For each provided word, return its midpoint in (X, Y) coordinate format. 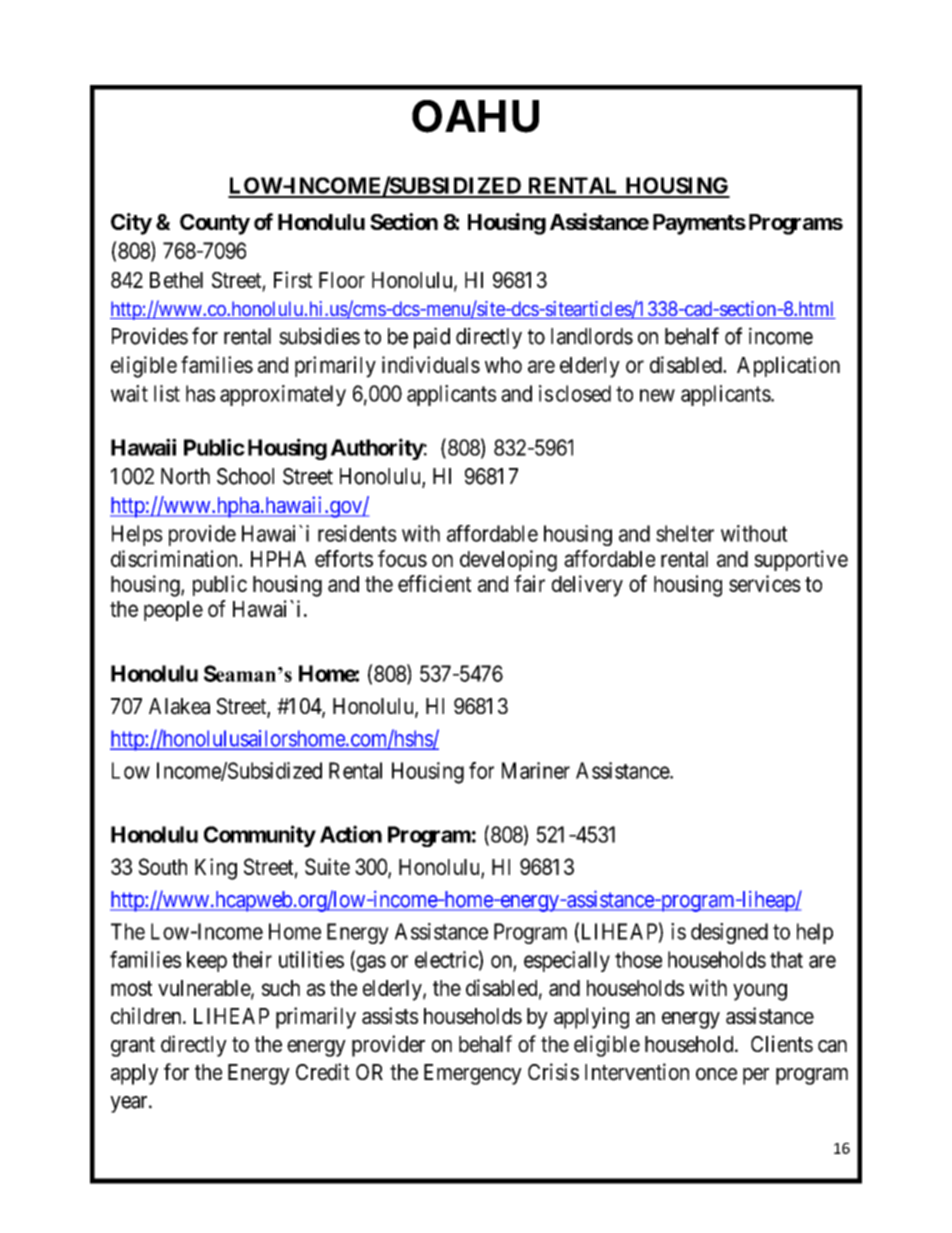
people (173, 611)
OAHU (475, 116)
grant (133, 1047)
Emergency (473, 1074)
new (657, 395)
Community (260, 836)
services (765, 583)
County (215, 224)
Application (788, 366)
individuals (431, 364)
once (716, 1074)
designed (729, 933)
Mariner (536, 770)
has (200, 393)
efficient (434, 583)
